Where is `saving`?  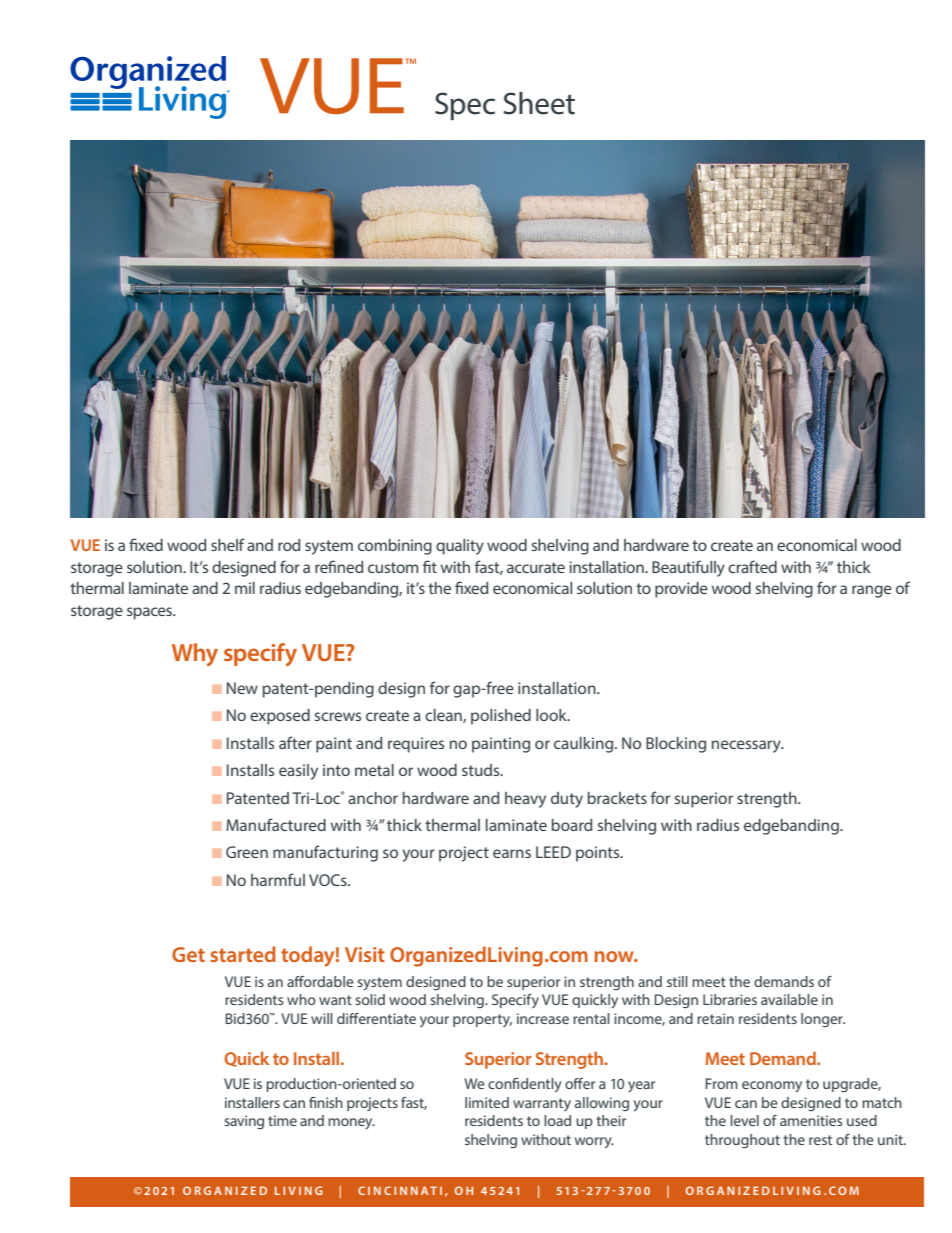 saving is located at coordinates (244, 1122).
